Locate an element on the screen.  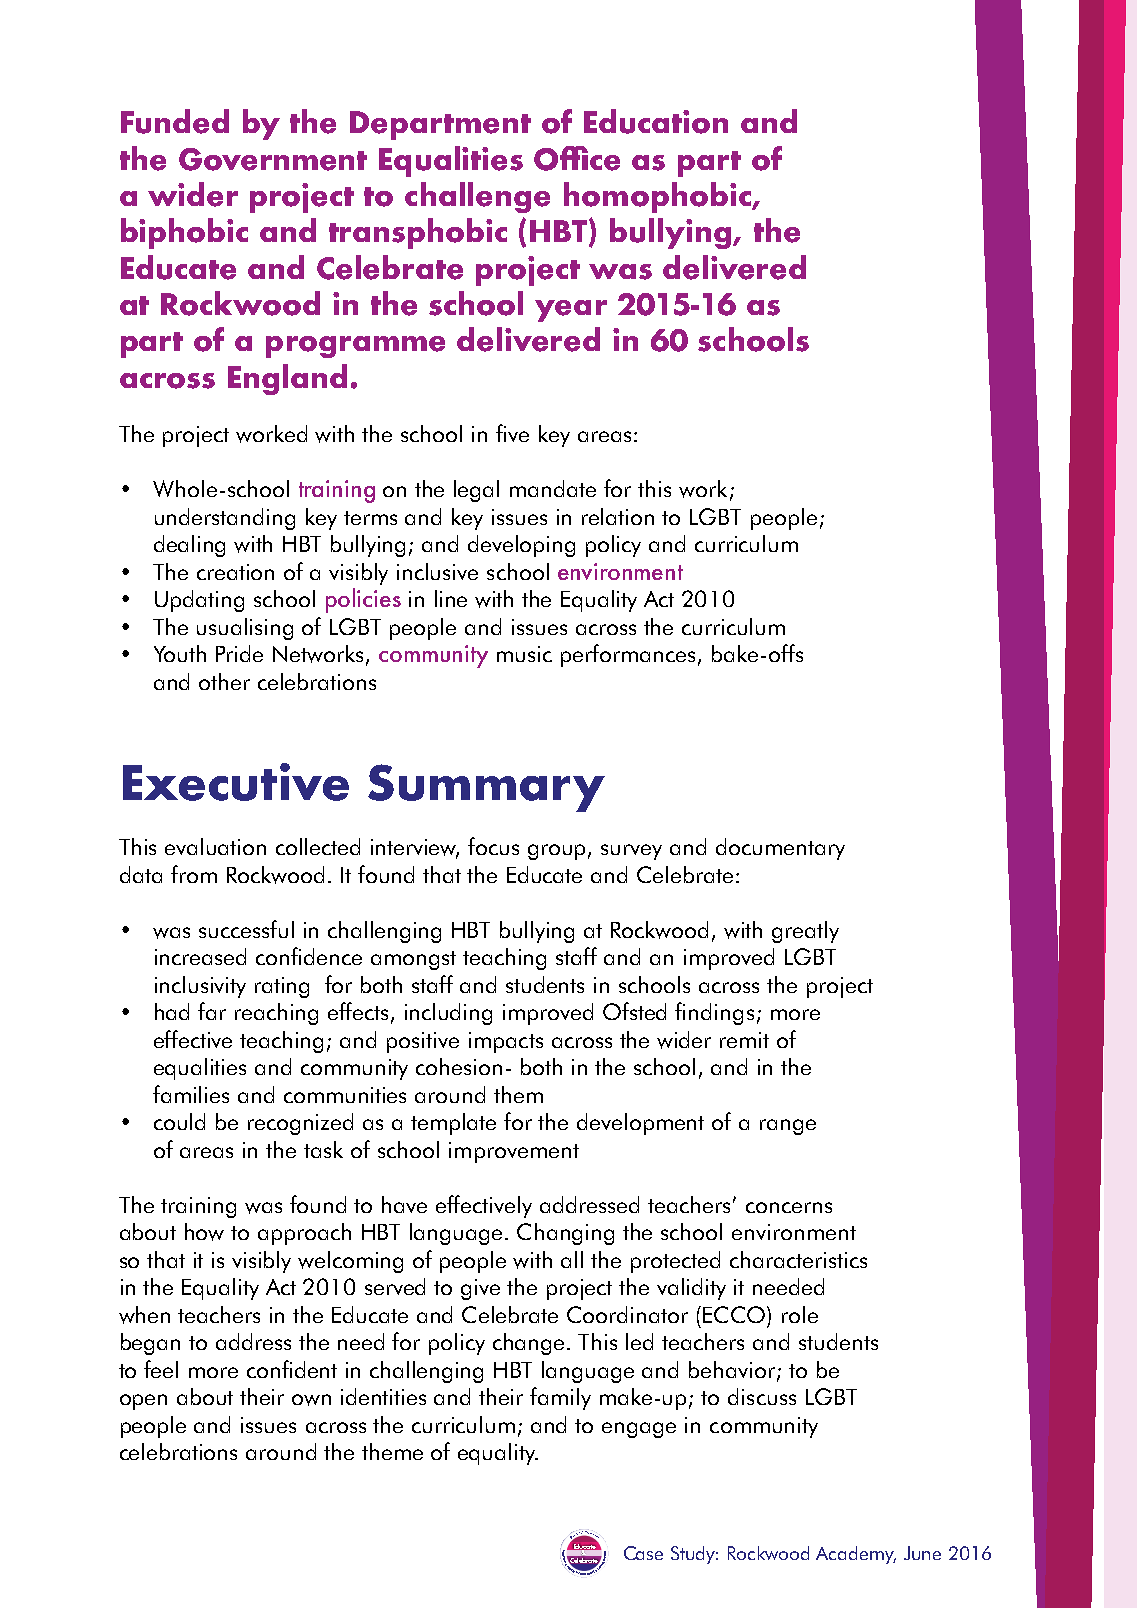
Academy is located at coordinates (856, 1555).
